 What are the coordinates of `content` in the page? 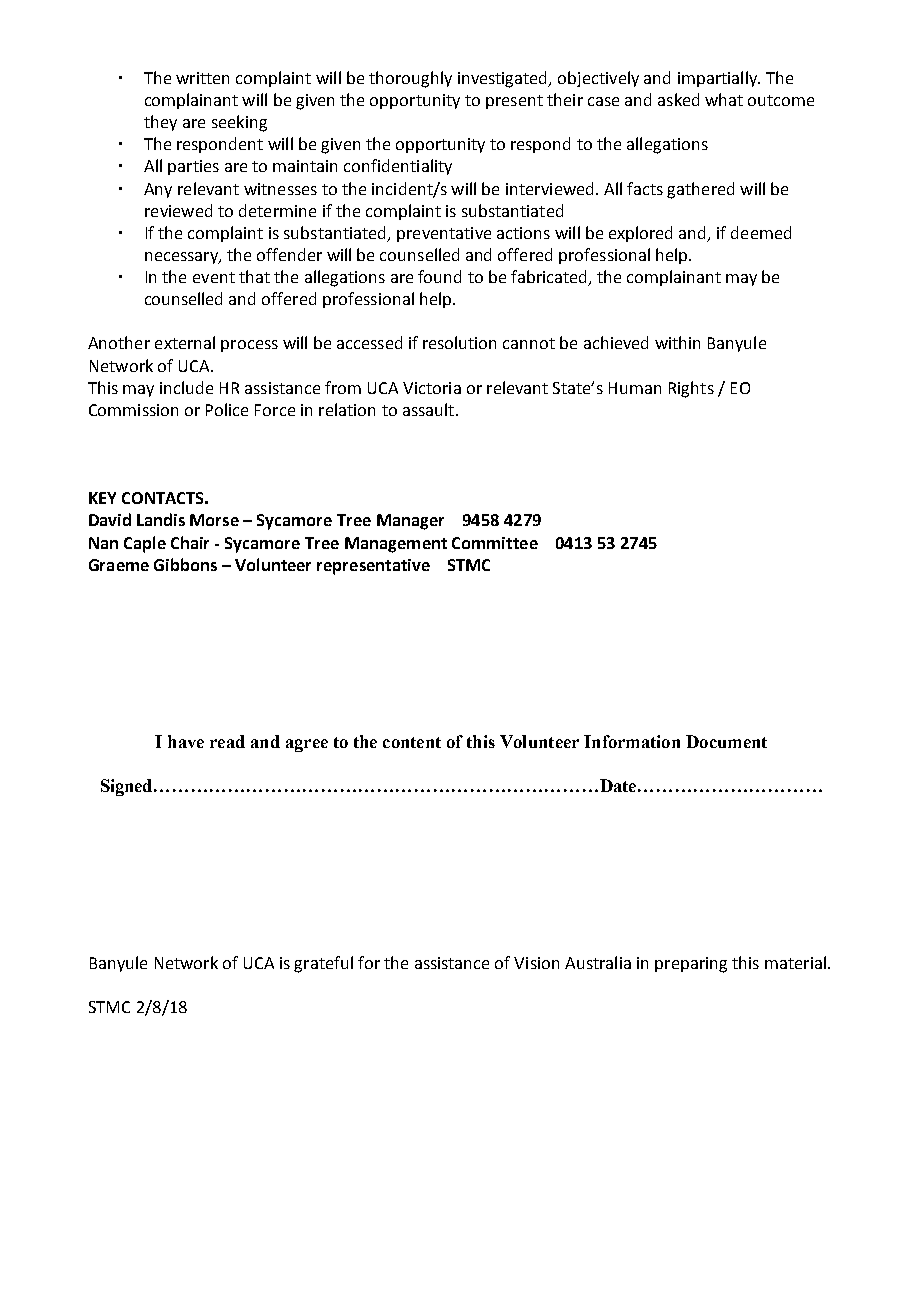 It's located at (412, 742).
